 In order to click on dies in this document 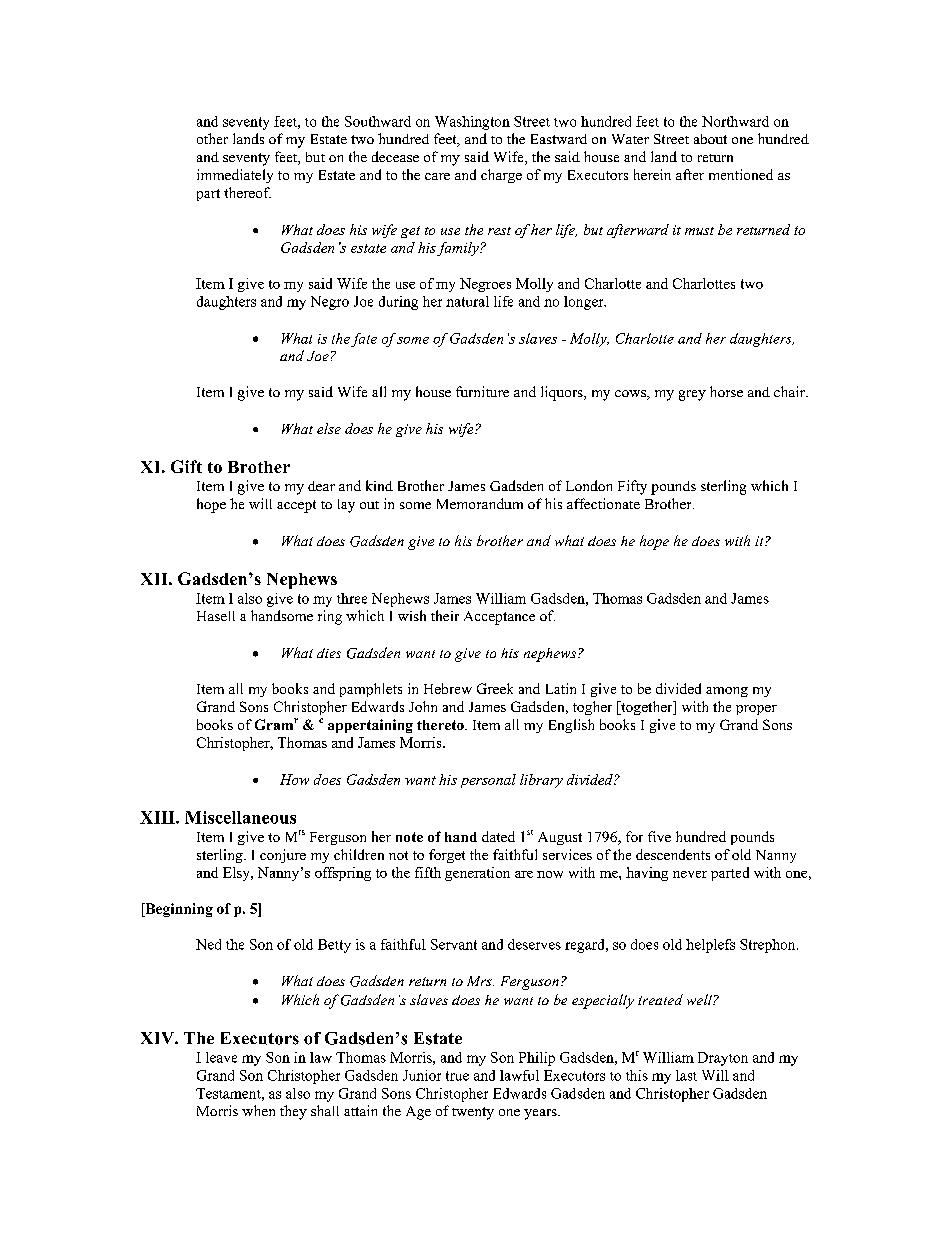, I will do `click(329, 653)`.
